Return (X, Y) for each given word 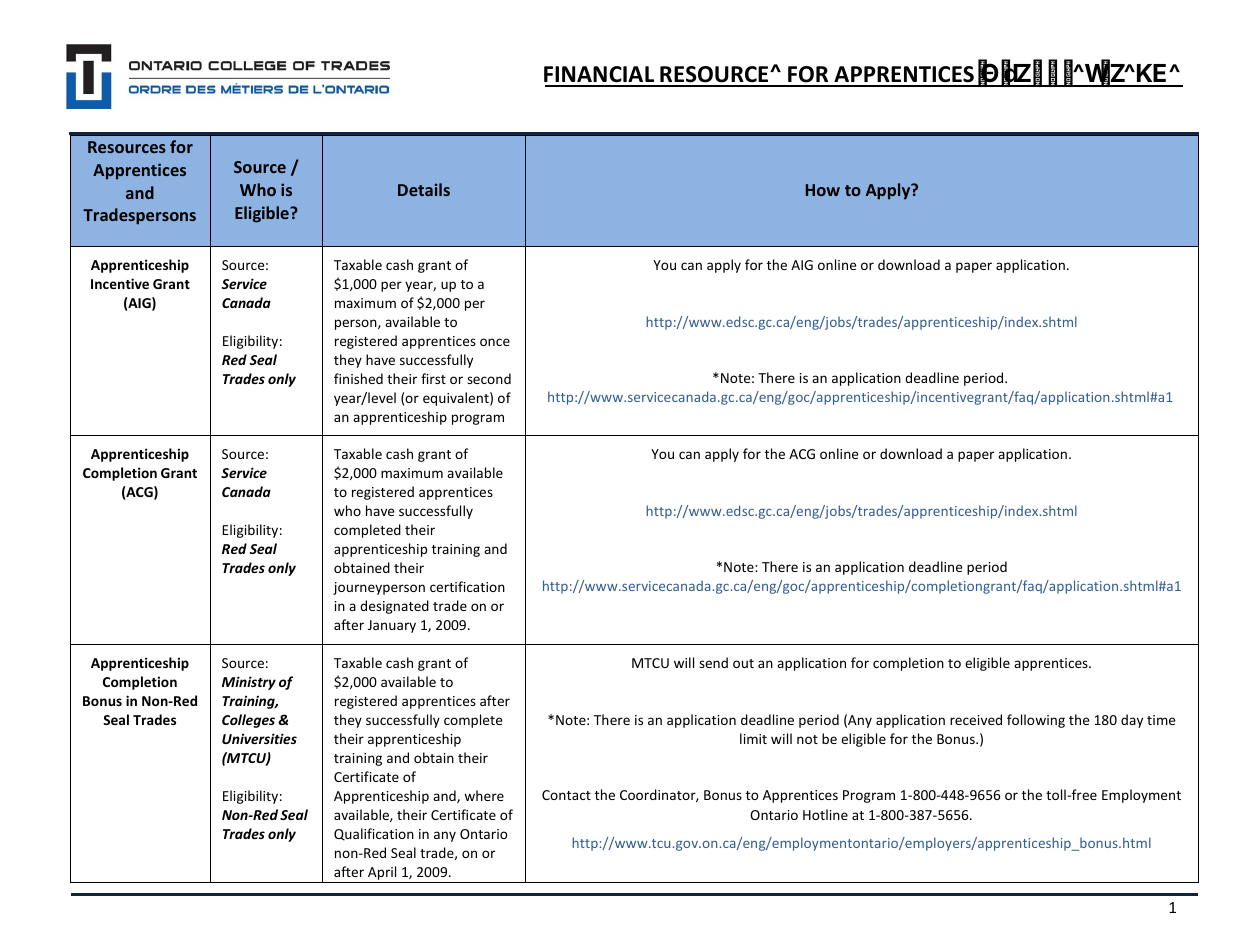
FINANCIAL (600, 76)
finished (358, 378)
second (489, 378)
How (823, 190)
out (743, 663)
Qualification (374, 834)
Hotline (825, 814)
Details (424, 189)
